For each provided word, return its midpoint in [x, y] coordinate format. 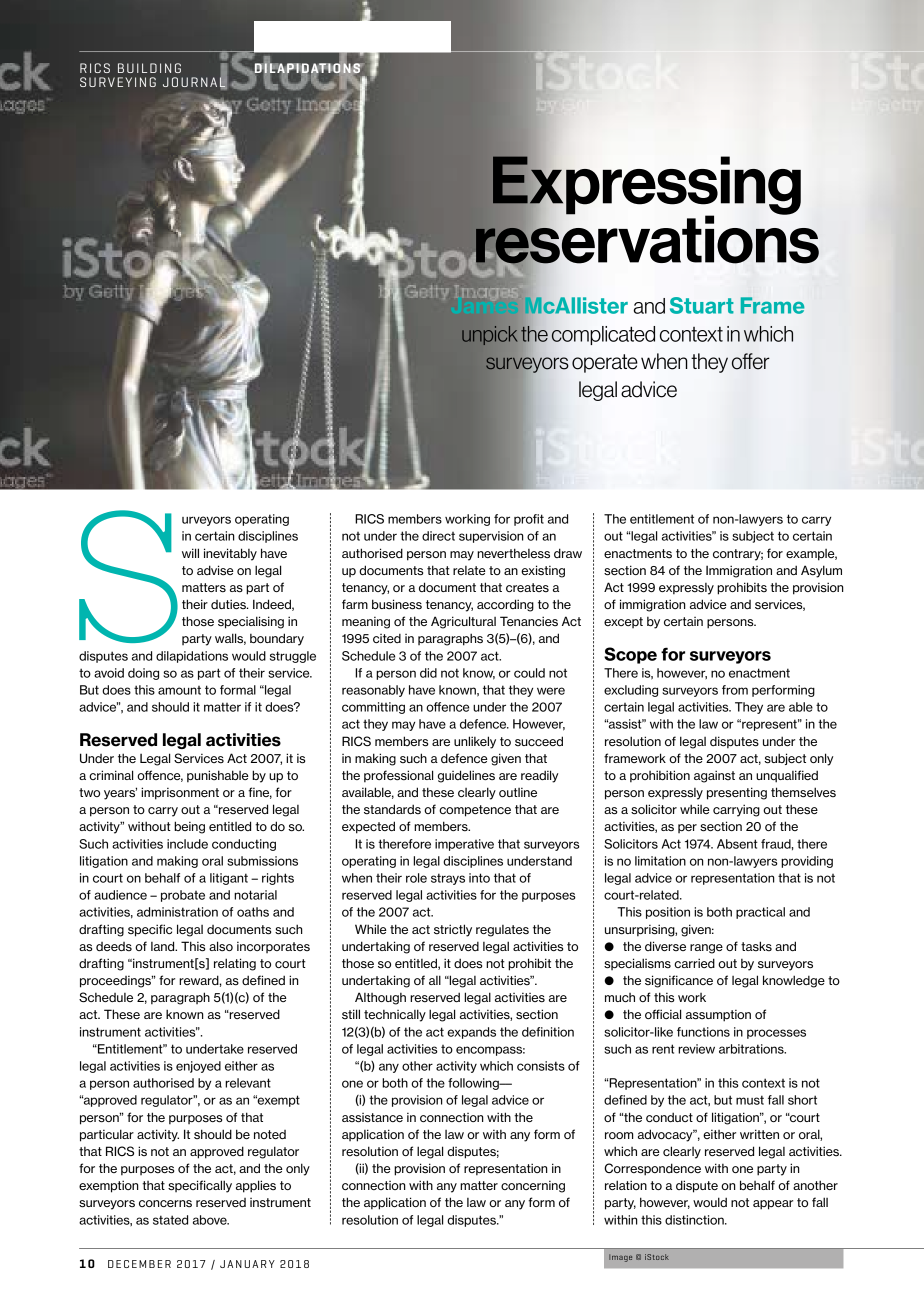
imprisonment [180, 793]
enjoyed [198, 1067]
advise [215, 570]
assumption [718, 1016]
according [505, 605]
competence [475, 811]
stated [170, 1220]
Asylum [821, 571]
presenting [737, 793]
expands [471, 1033]
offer [750, 361]
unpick [489, 335]
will [190, 553]
